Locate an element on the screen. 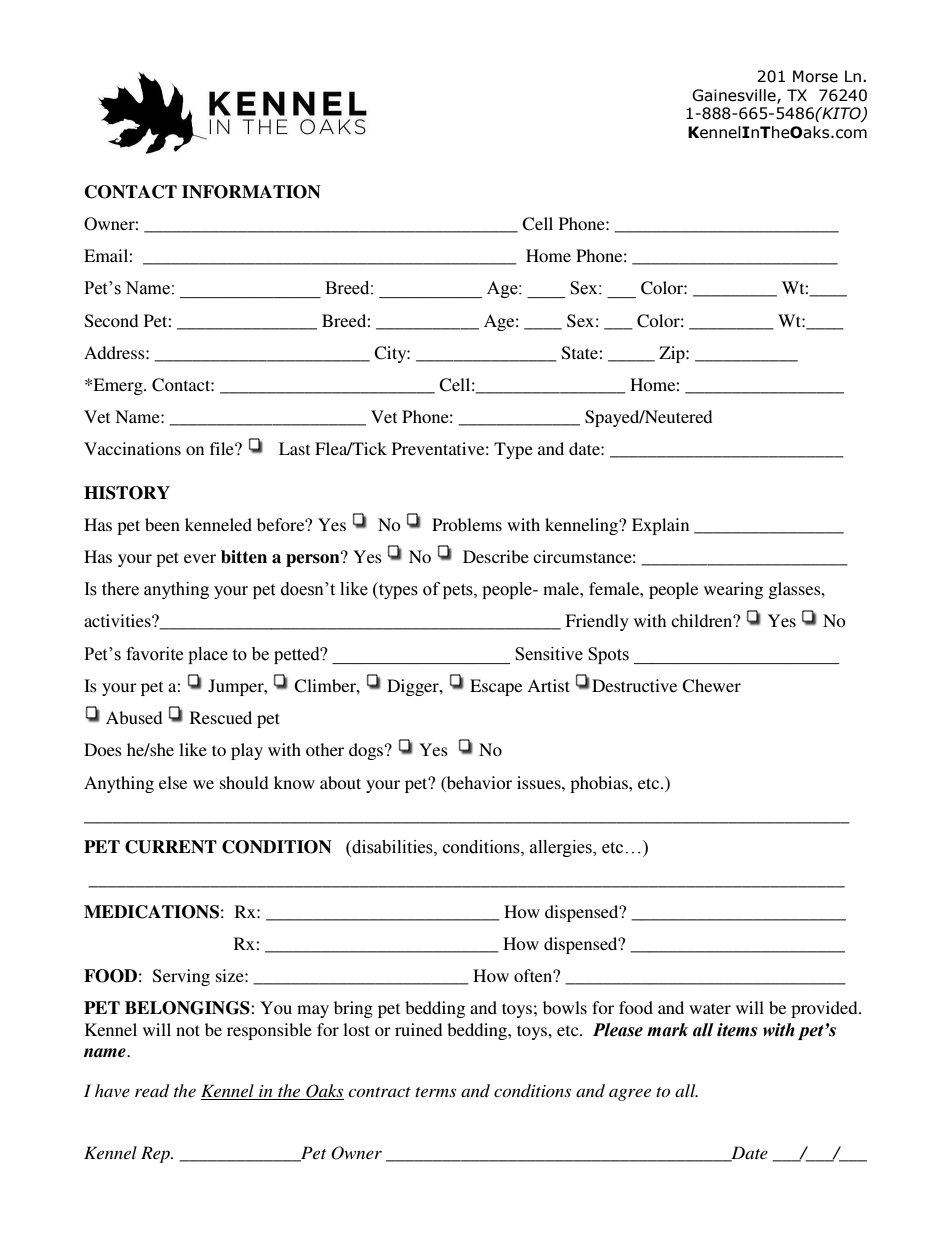  Morse is located at coordinates (815, 76).
